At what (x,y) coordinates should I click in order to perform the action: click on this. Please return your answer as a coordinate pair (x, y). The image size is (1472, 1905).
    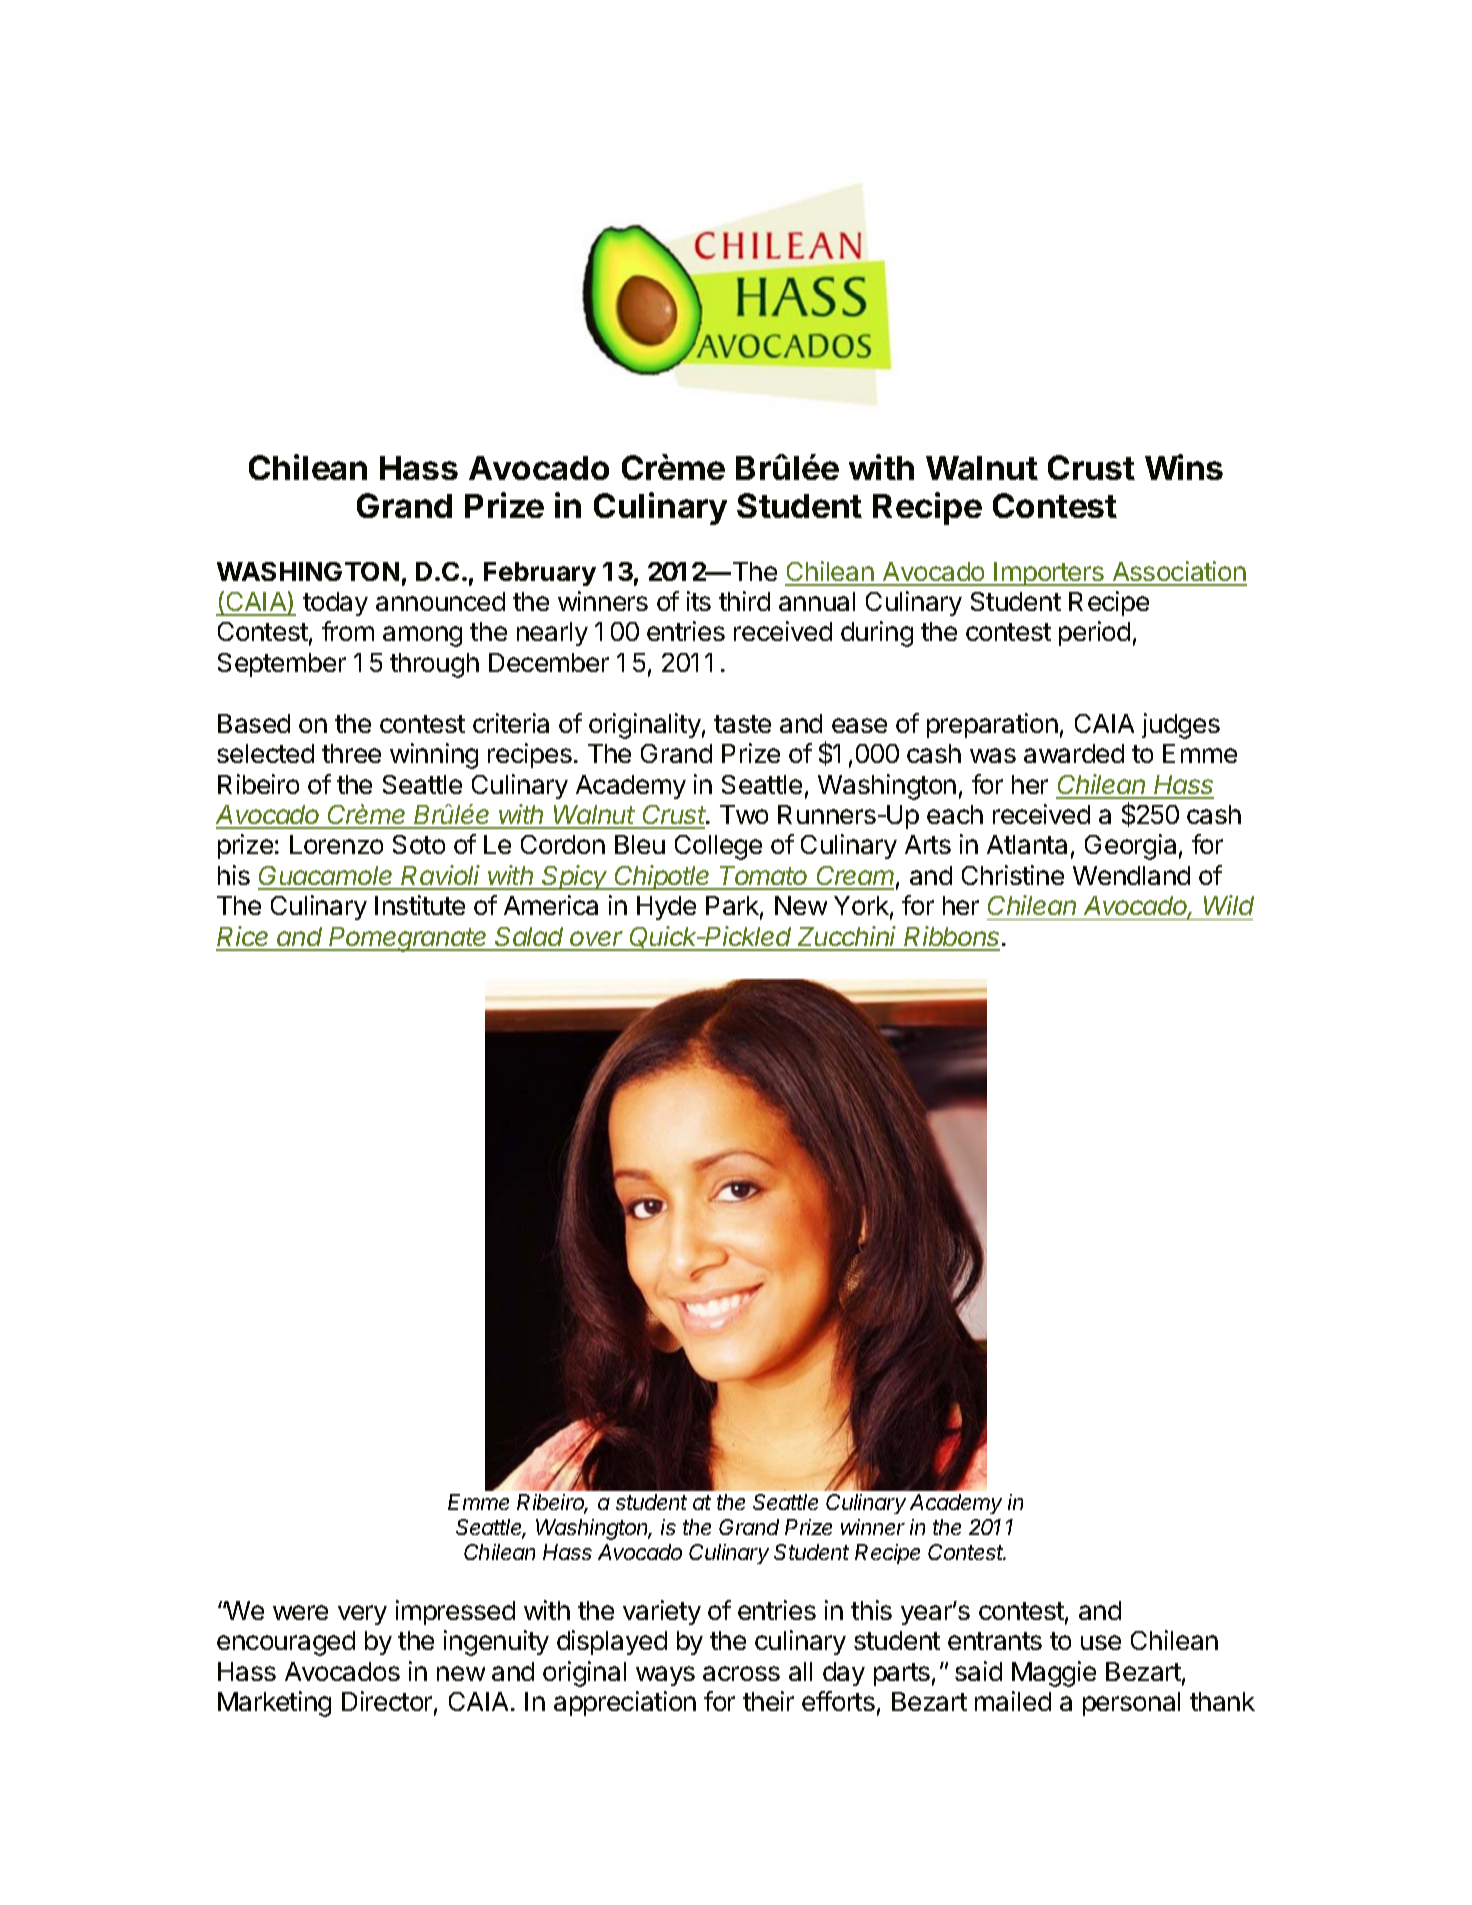
    Looking at the image, I should click on (871, 1610).
